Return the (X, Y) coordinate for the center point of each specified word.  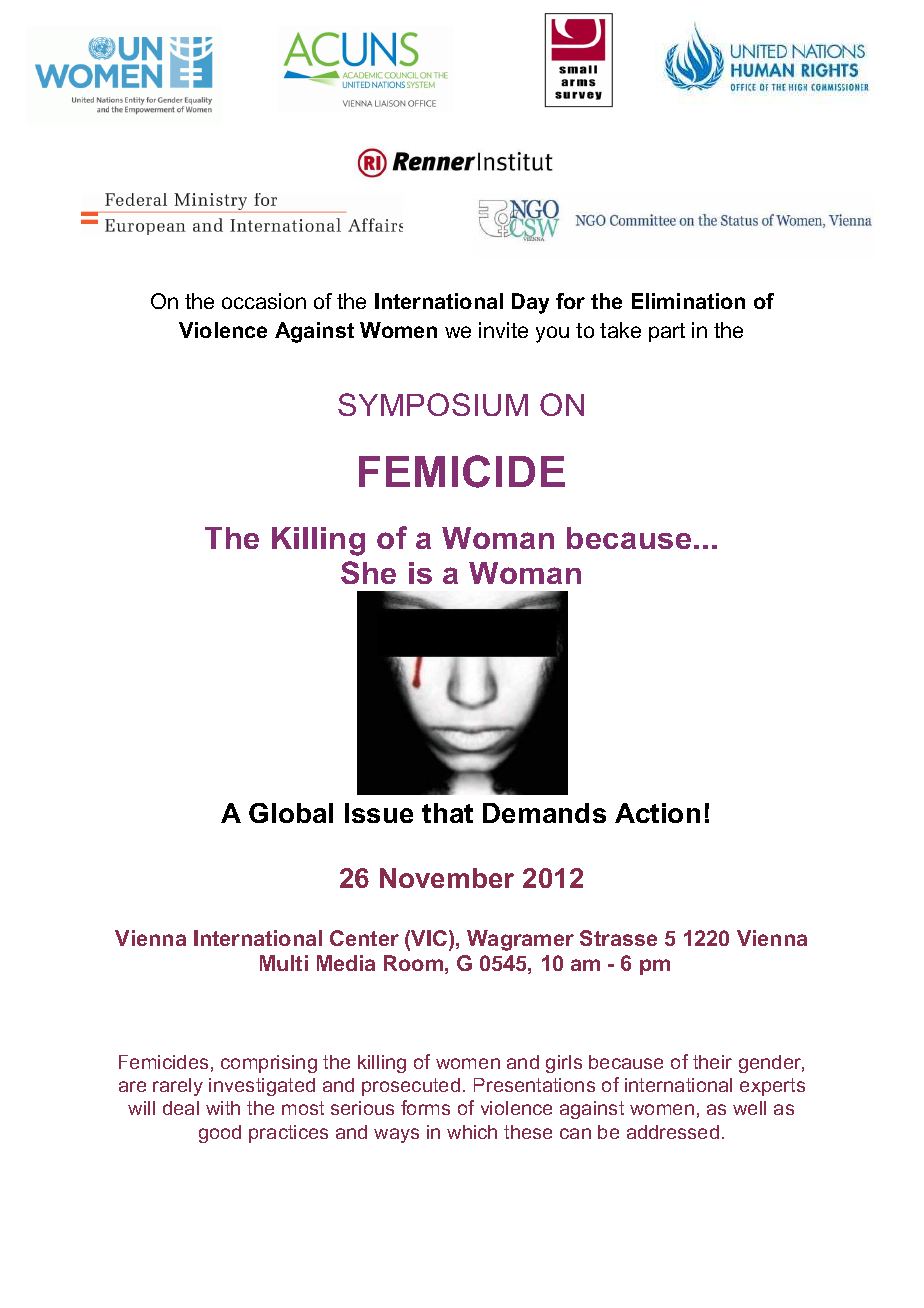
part (667, 332)
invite (503, 330)
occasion (264, 301)
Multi (284, 963)
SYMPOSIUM (433, 404)
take (620, 330)
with (223, 1108)
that (447, 813)
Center (364, 938)
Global (291, 813)
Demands (544, 813)
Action (657, 813)
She (368, 572)
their (712, 1062)
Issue (379, 813)
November (447, 878)
